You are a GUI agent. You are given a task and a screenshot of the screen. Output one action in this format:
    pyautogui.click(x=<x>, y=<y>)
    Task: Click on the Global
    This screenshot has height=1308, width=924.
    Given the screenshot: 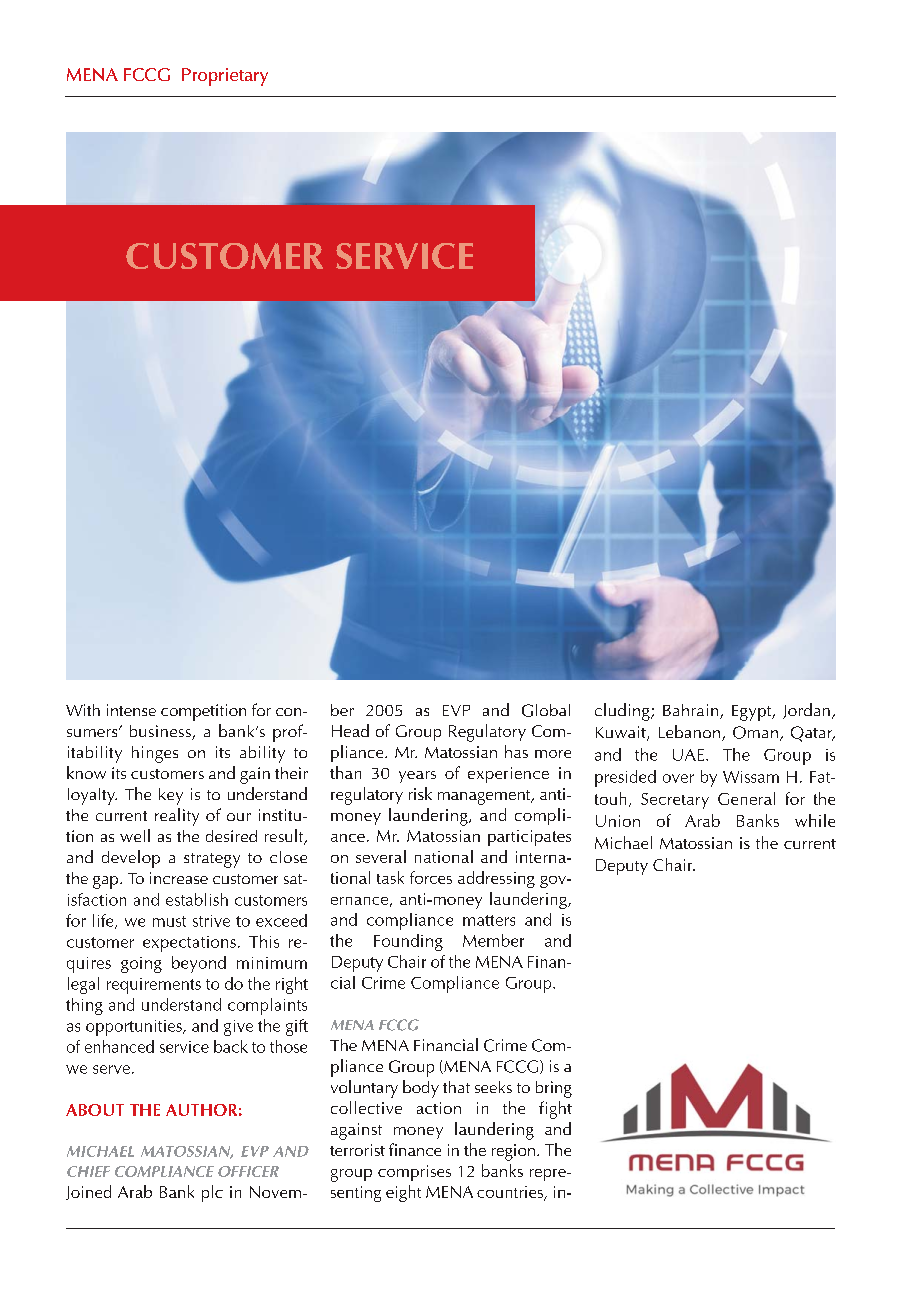 What is the action you would take?
    pyautogui.click(x=546, y=710)
